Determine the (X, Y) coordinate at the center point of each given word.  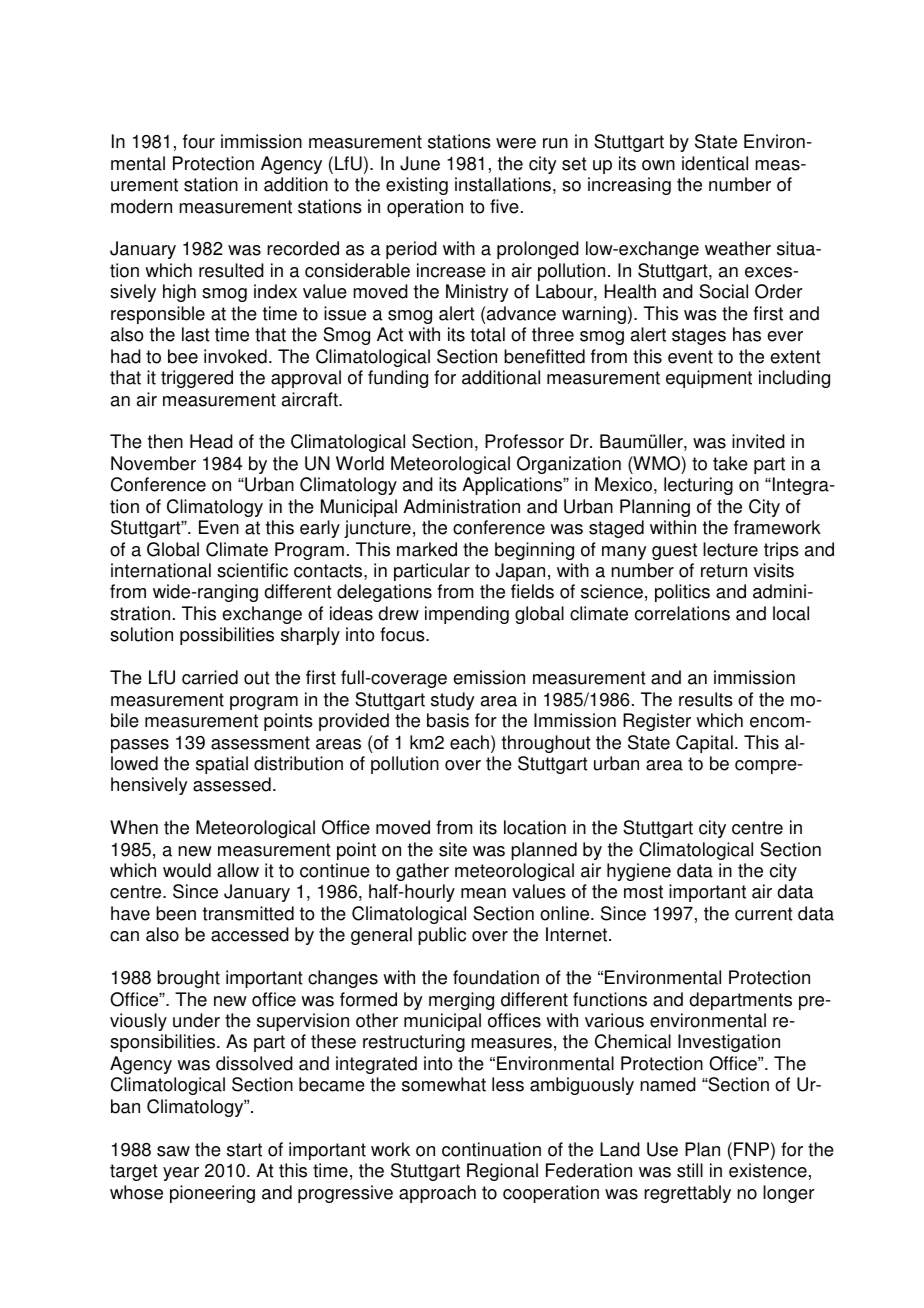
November (153, 463)
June (420, 163)
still (690, 1170)
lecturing (698, 486)
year (181, 1174)
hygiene (639, 872)
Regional (502, 1172)
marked (427, 549)
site (453, 849)
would (187, 870)
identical (715, 163)
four (199, 141)
